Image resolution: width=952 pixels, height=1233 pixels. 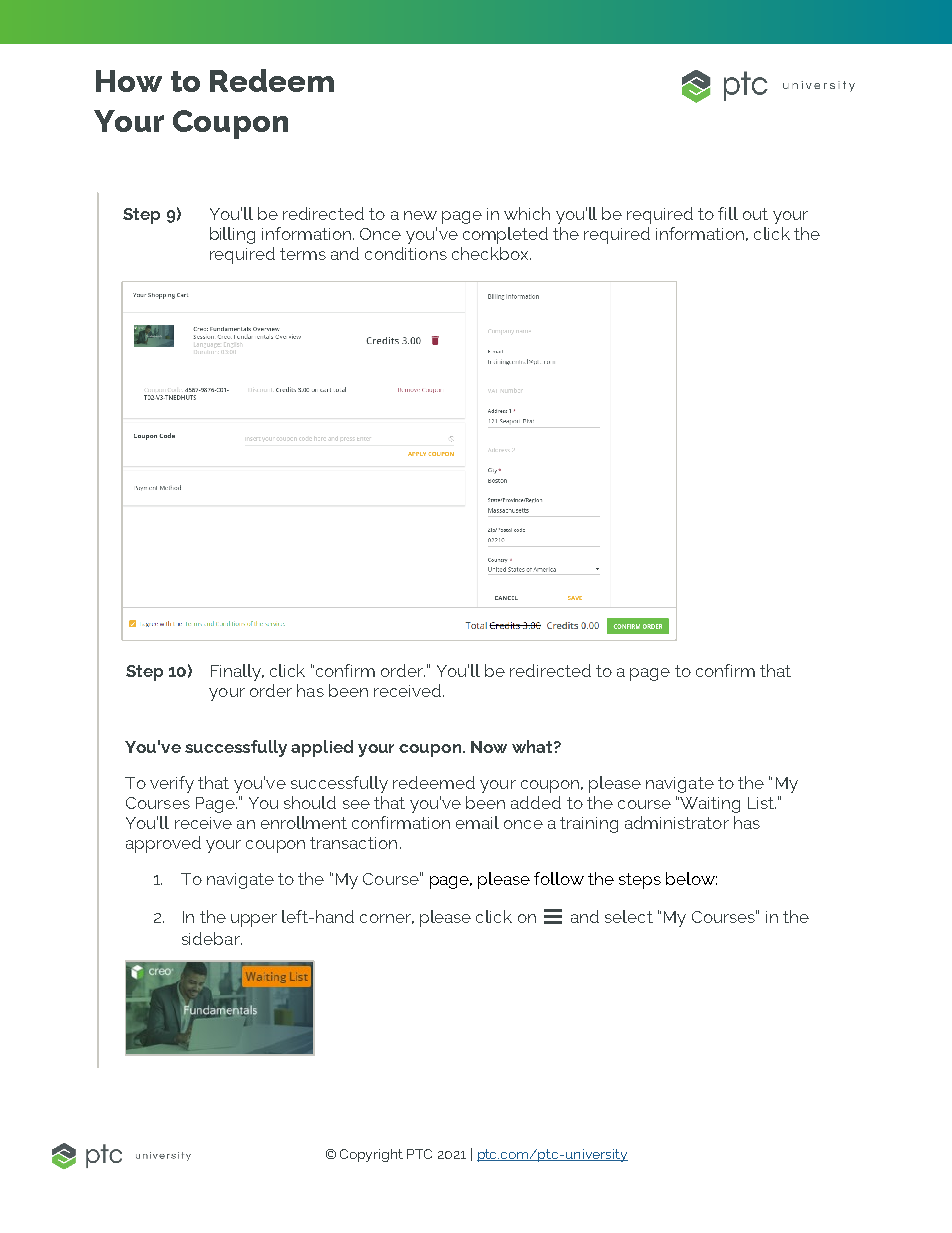 What do you see at coordinates (728, 213) in the screenshot?
I see `fill` at bounding box center [728, 213].
